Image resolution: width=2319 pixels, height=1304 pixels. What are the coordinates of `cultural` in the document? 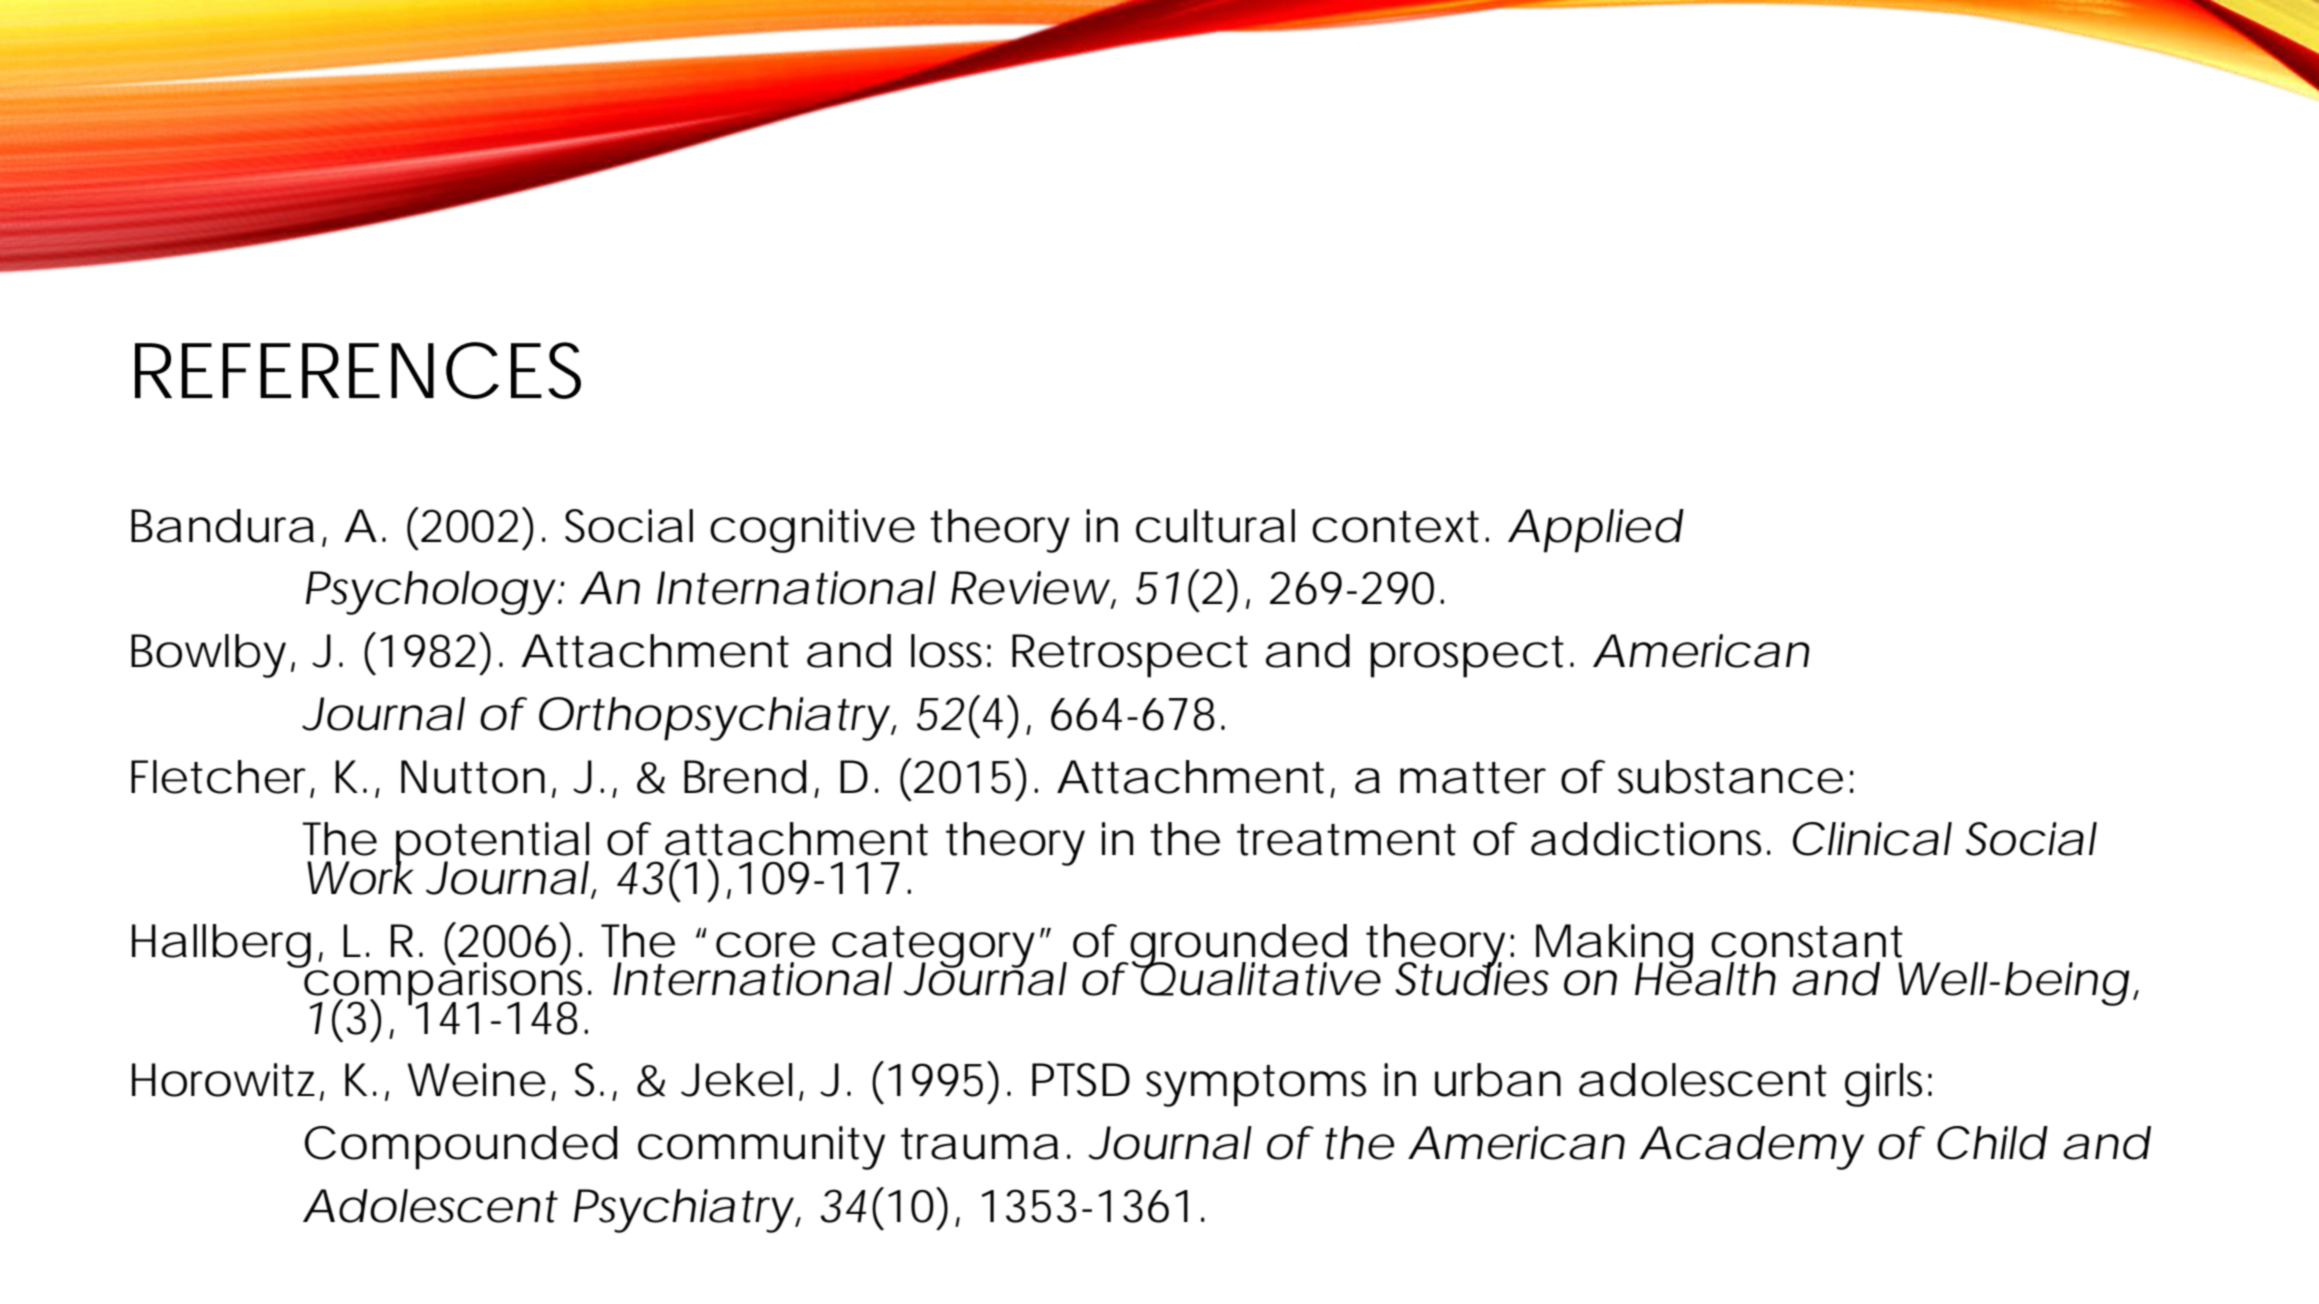 It's located at (1215, 526).
